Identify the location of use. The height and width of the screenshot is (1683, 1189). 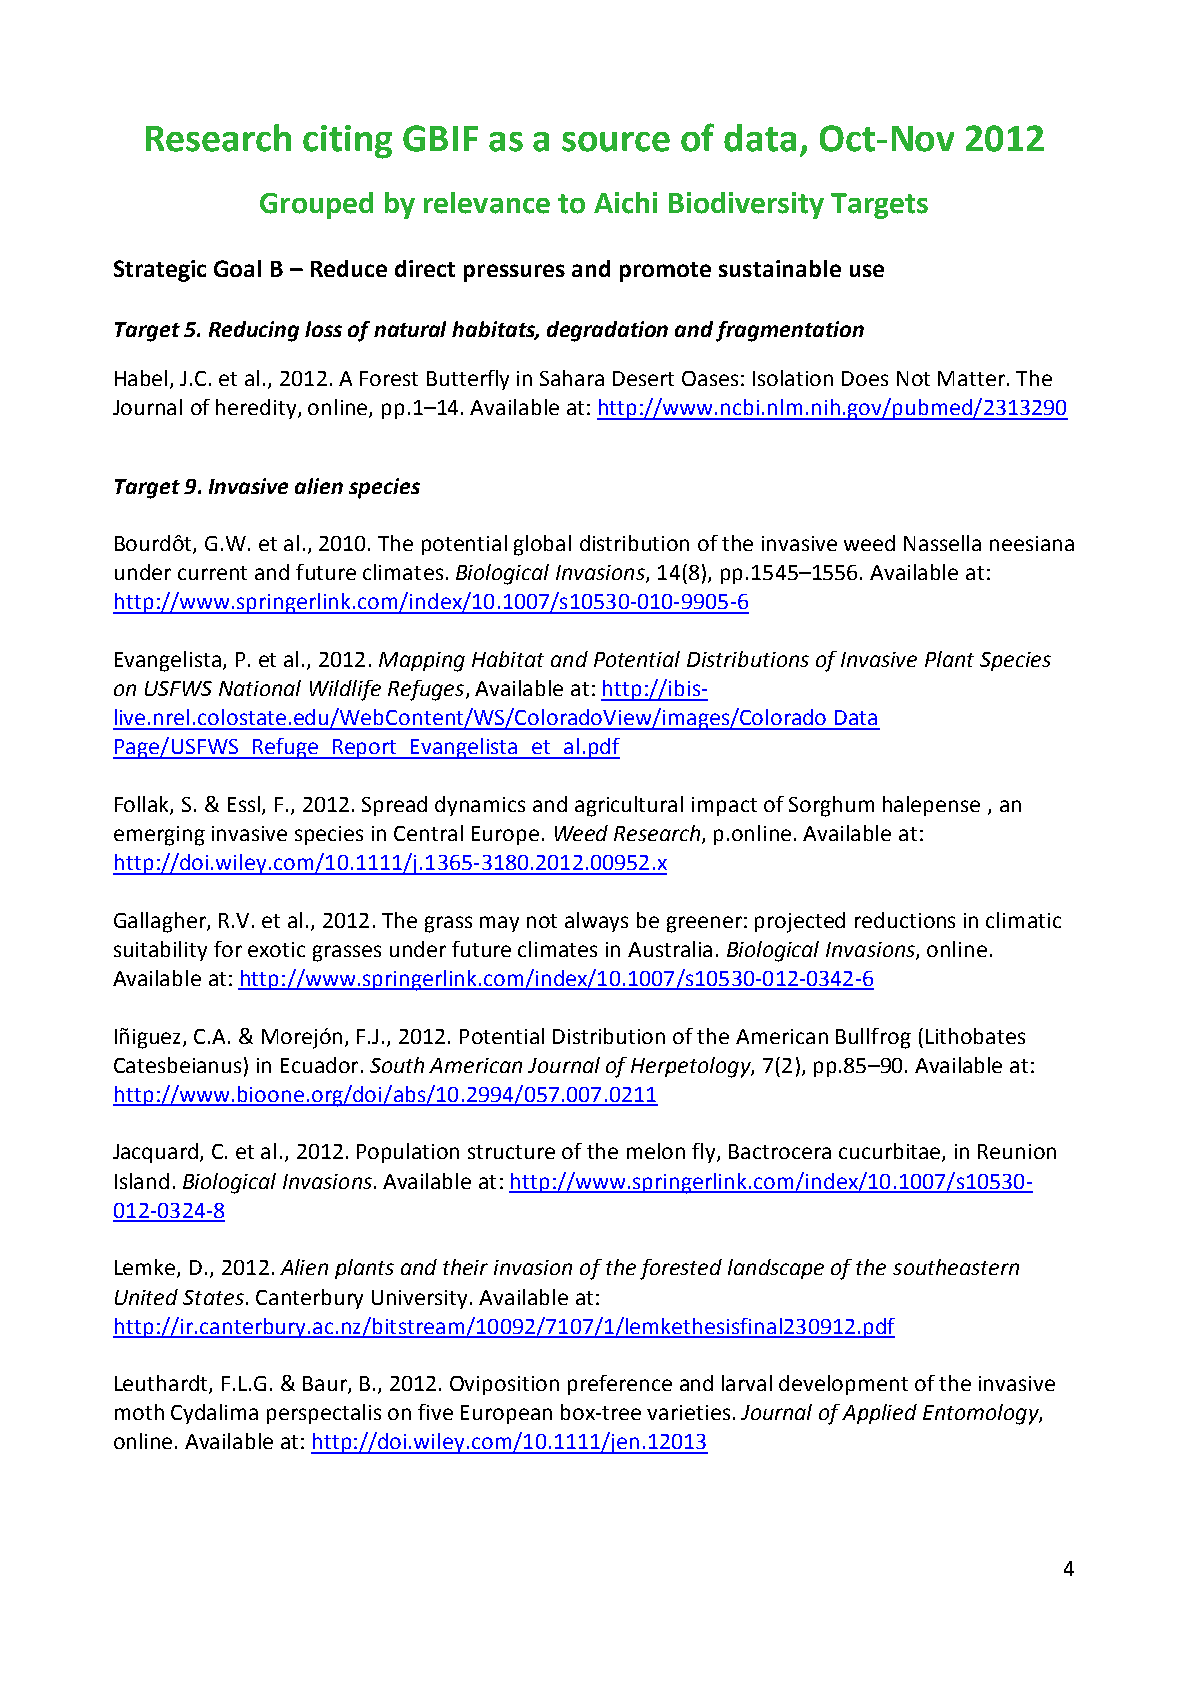
(867, 270).
